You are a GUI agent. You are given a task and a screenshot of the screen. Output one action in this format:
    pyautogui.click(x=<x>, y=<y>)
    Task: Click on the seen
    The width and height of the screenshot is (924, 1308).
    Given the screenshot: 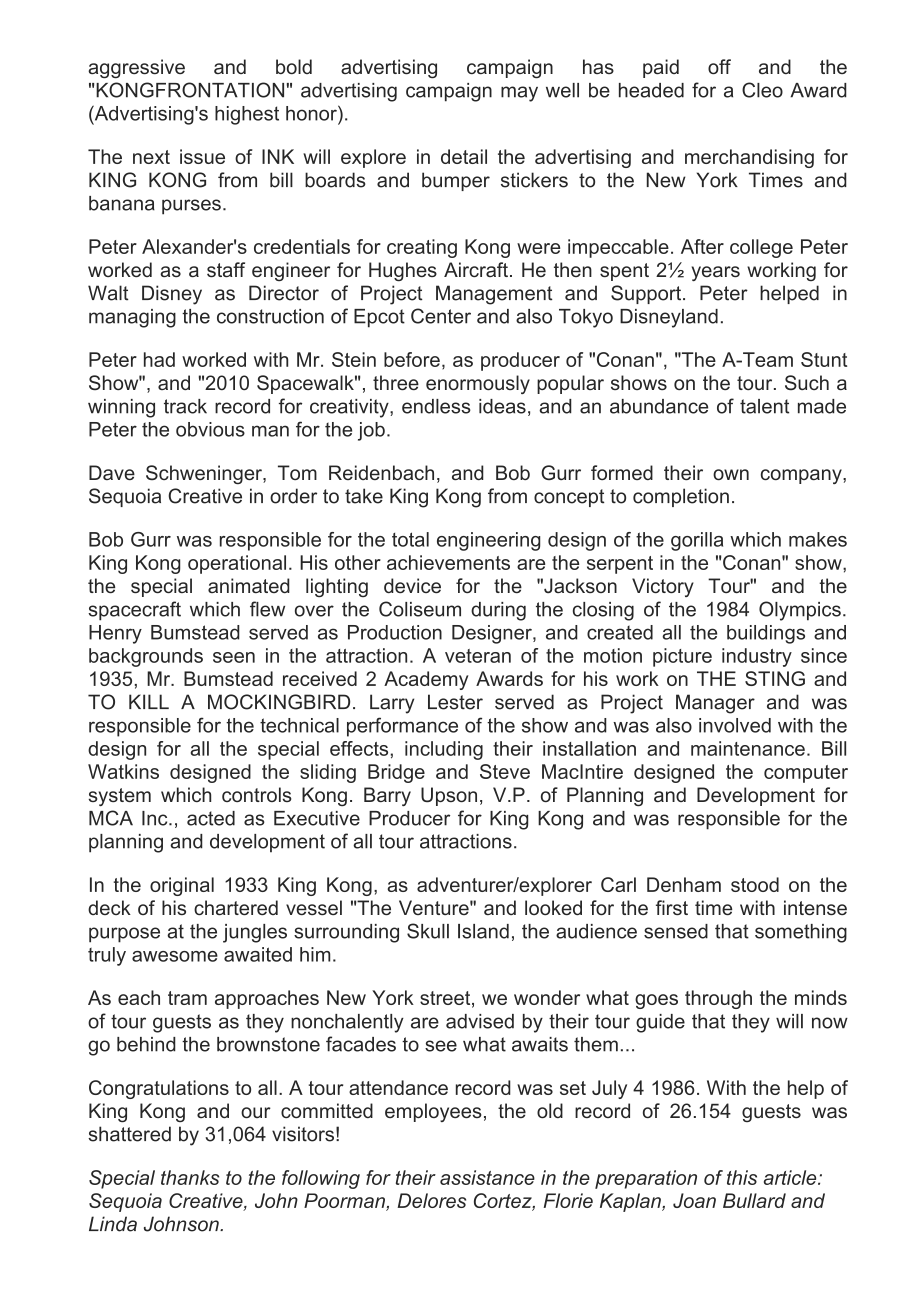 What is the action you would take?
    pyautogui.click(x=234, y=657)
